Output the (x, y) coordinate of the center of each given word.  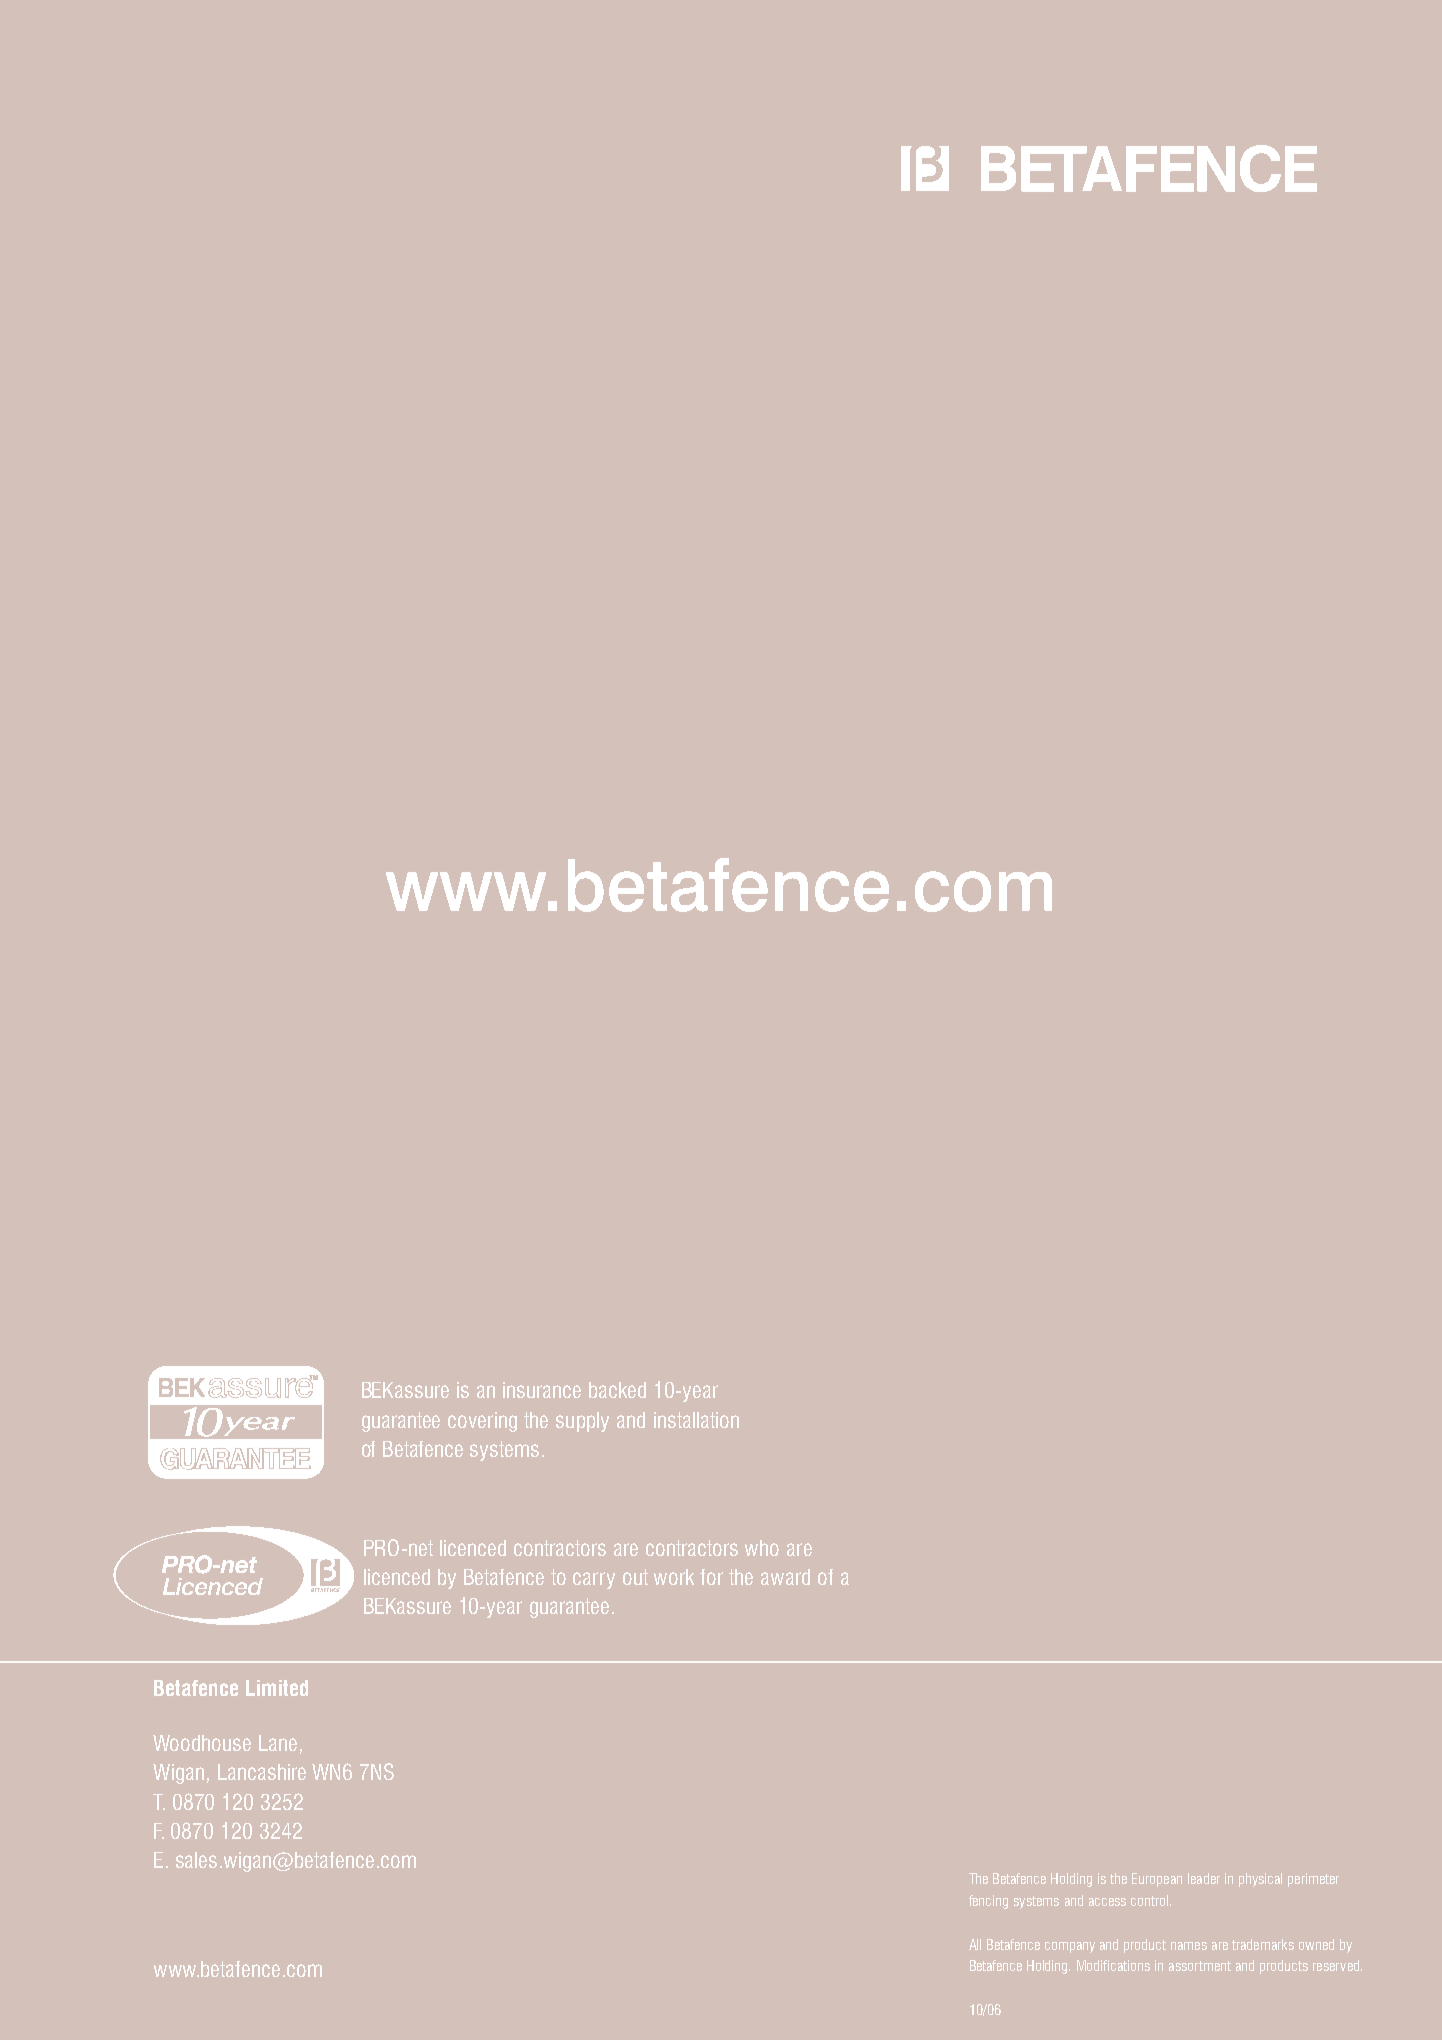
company (1070, 1947)
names (1189, 1946)
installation (696, 1420)
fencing (988, 1902)
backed (617, 1390)
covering (482, 1422)
